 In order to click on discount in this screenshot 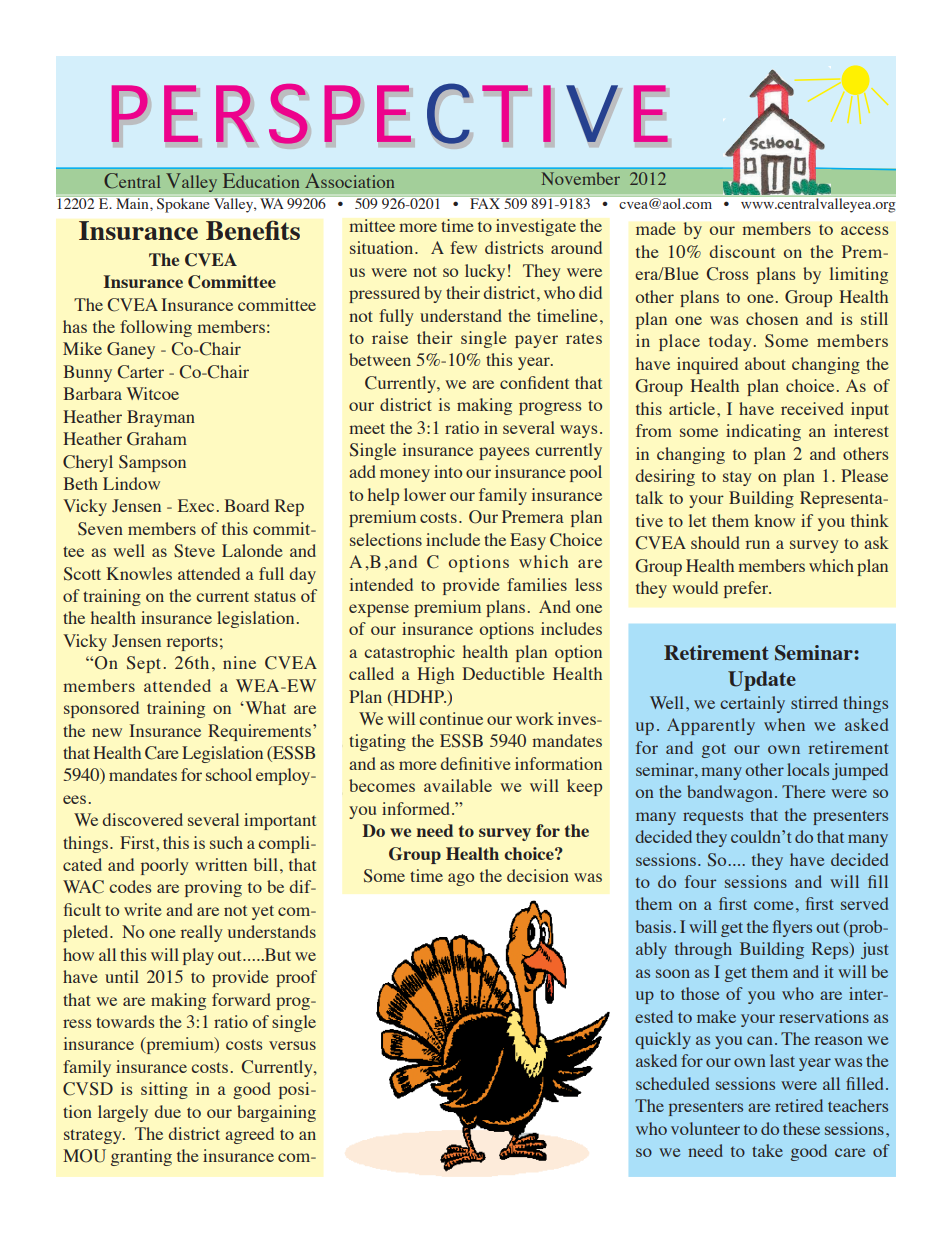, I will do `click(742, 251)`.
